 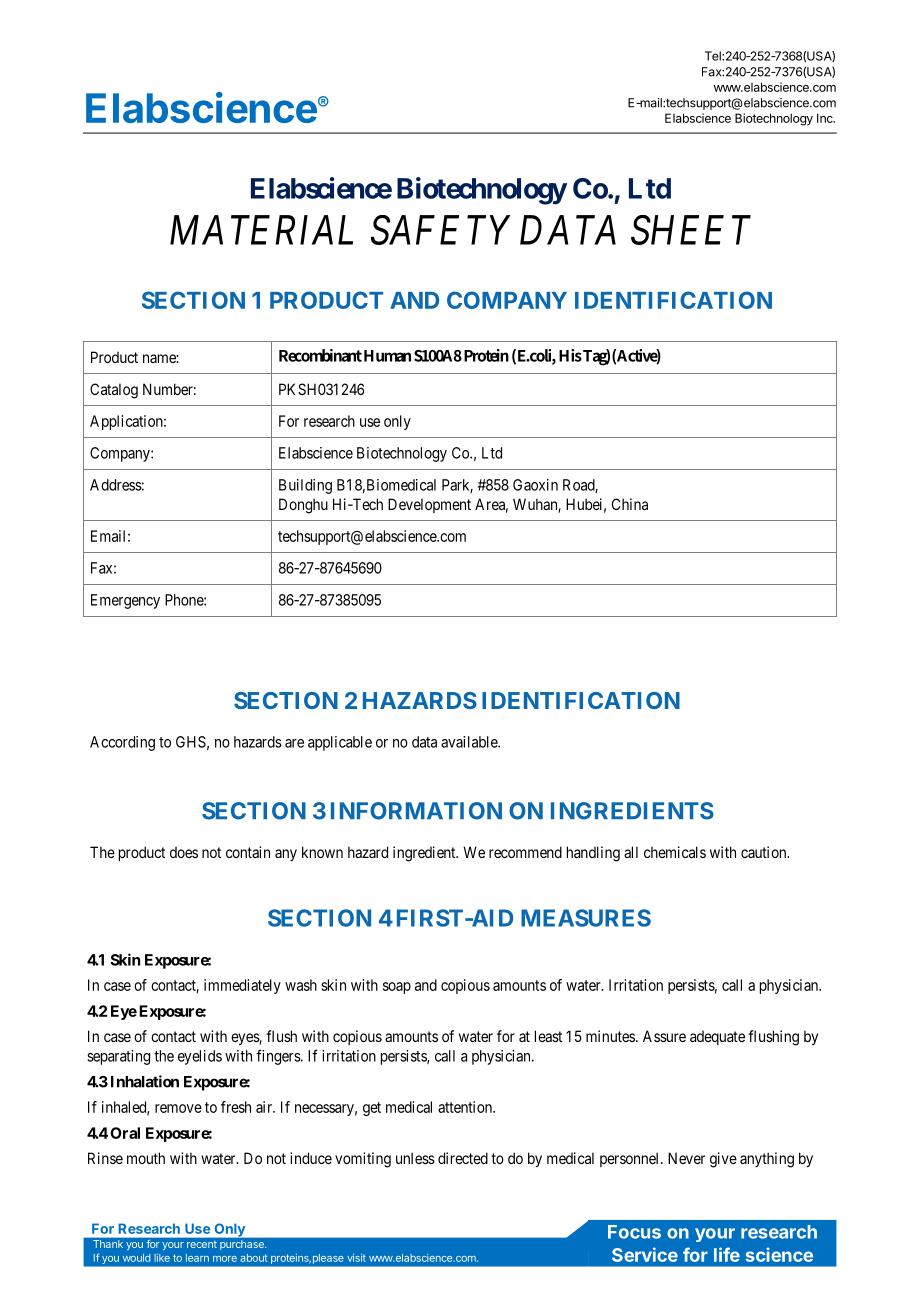 I want to click on China, so click(x=630, y=504).
